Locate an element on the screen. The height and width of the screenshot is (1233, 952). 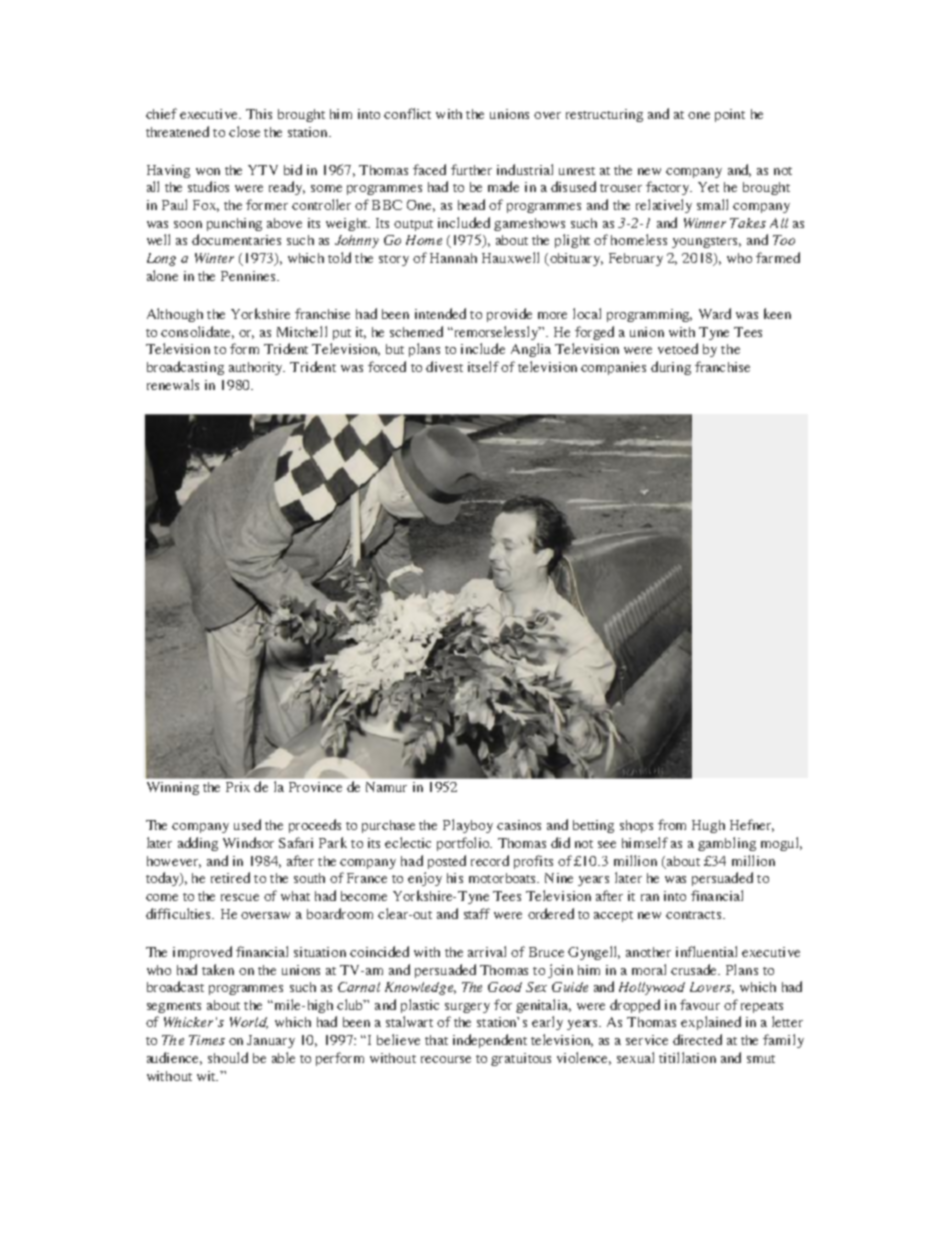
World is located at coordinates (249, 1023).
